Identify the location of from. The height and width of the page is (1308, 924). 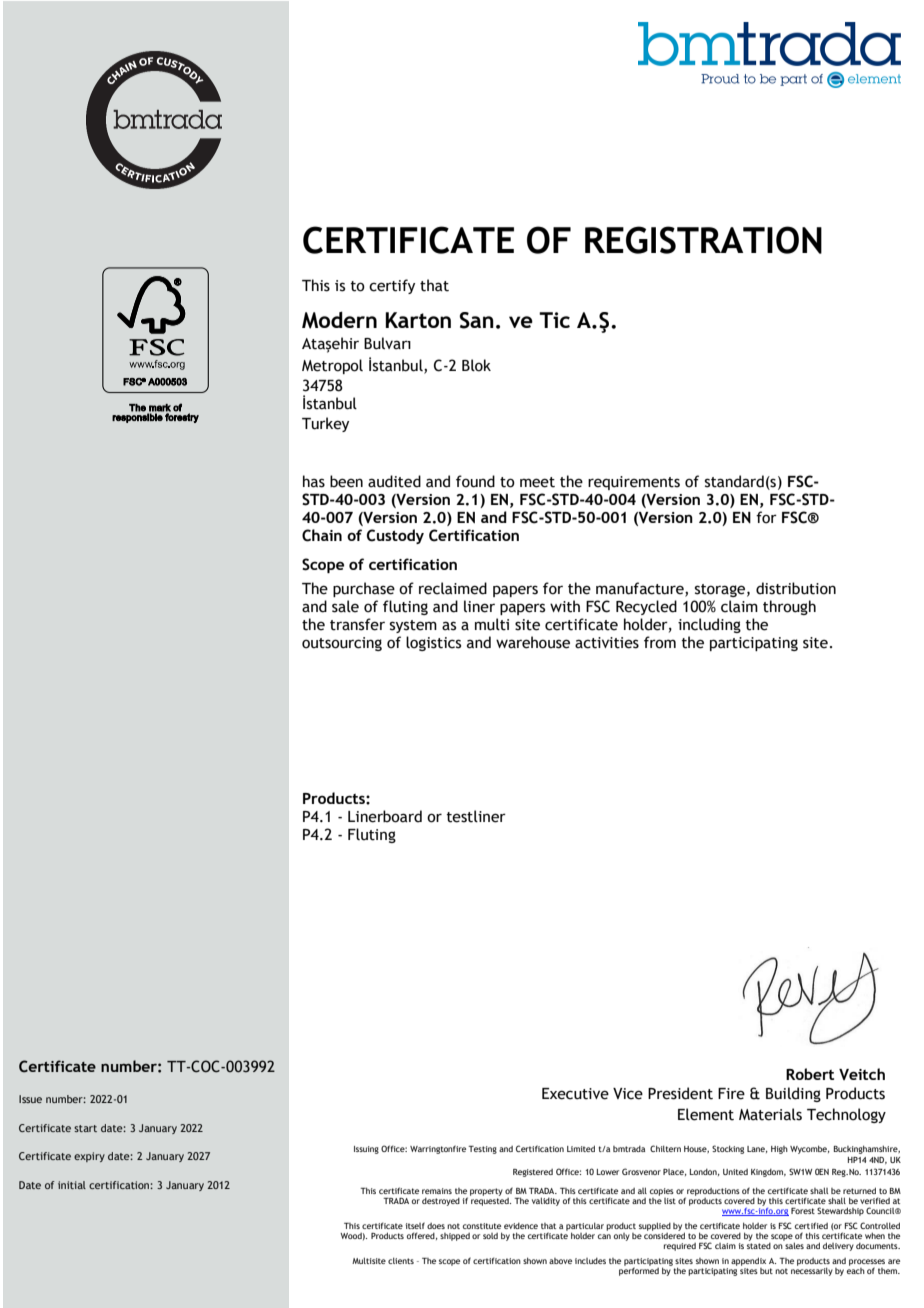
(660, 642).
